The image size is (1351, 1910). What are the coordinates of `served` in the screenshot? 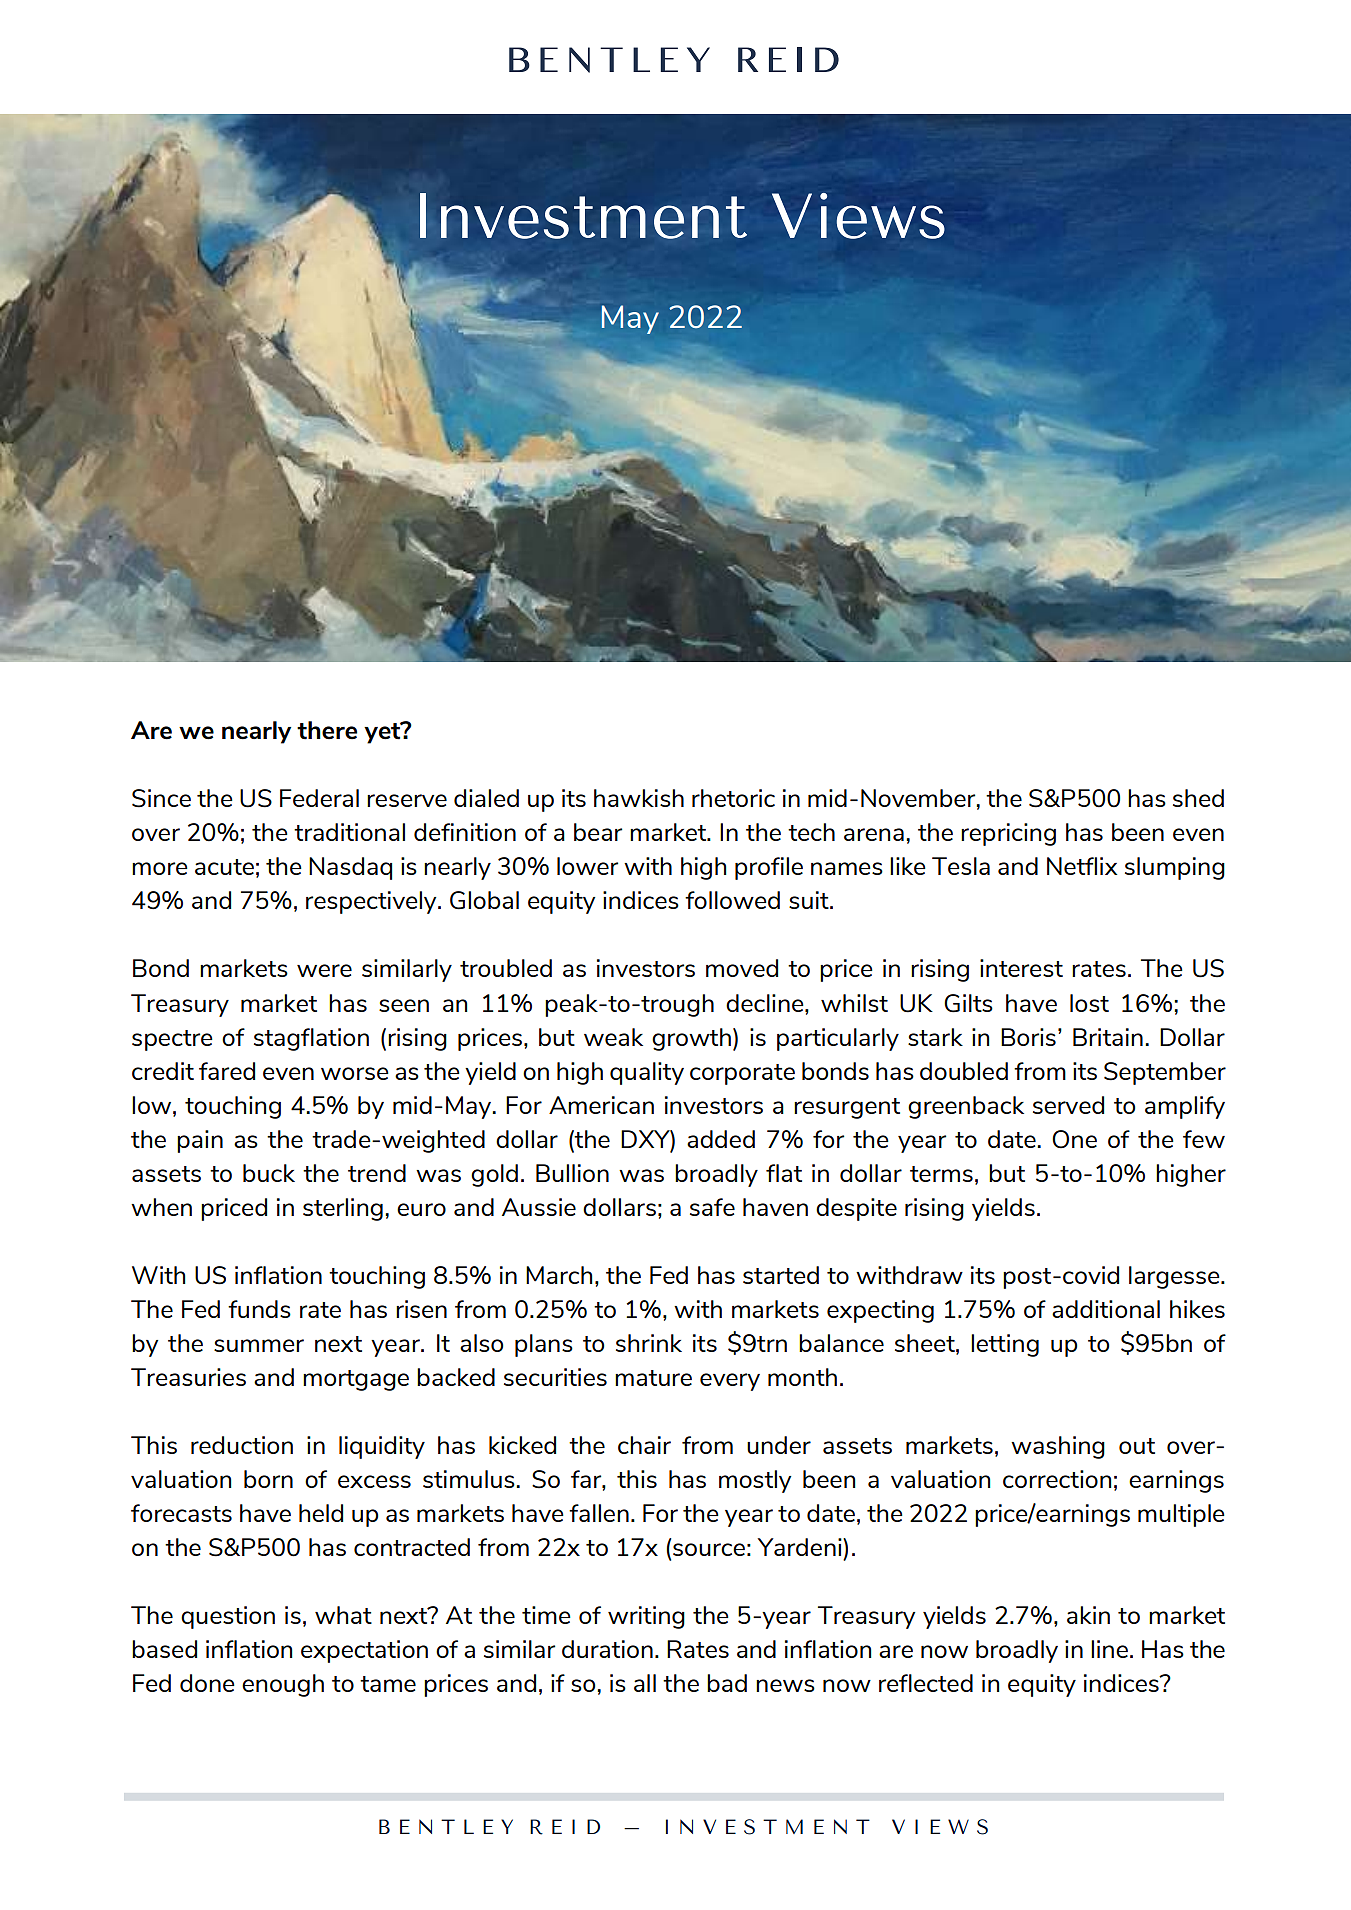 It's located at (1068, 1105).
